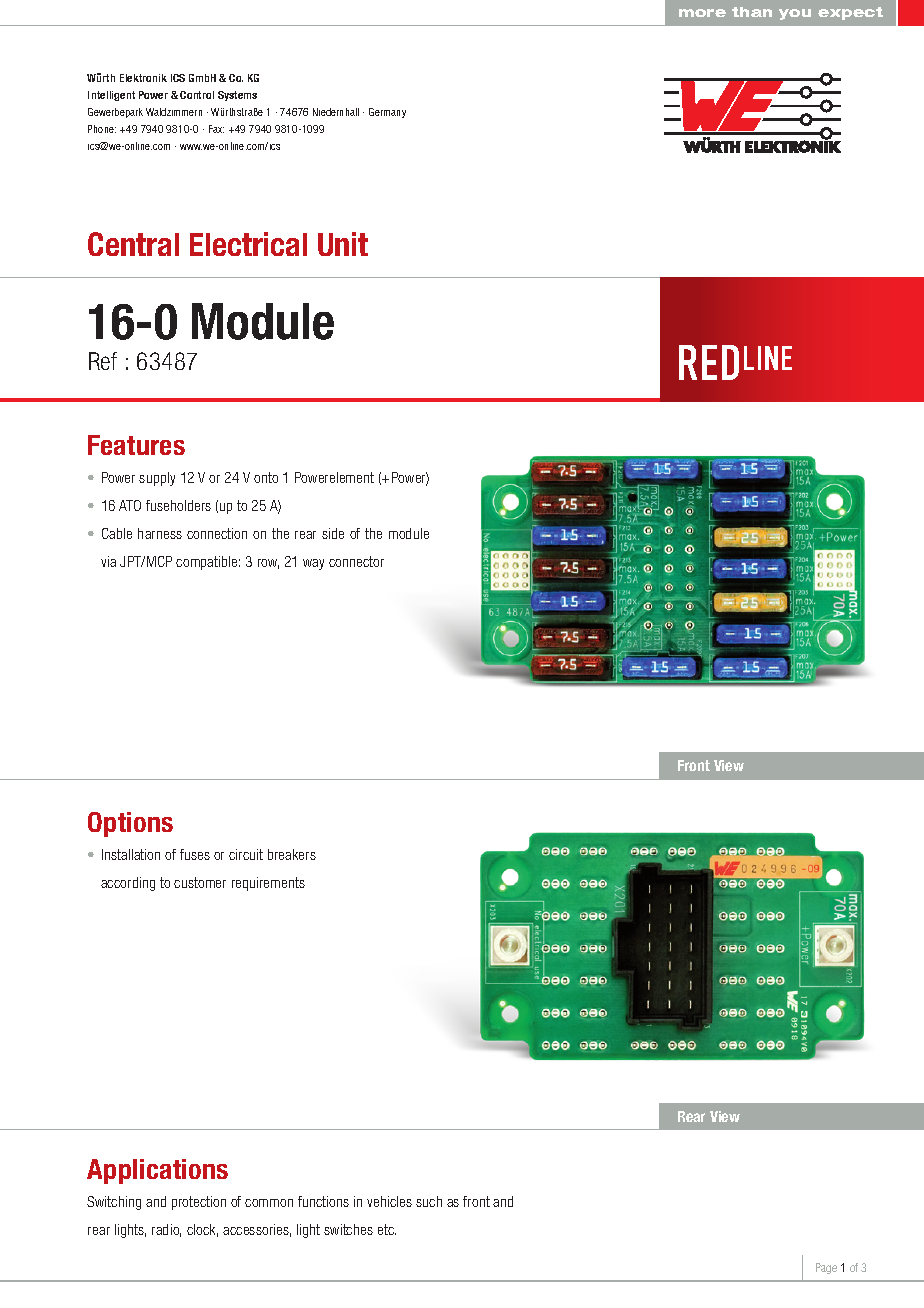  I want to click on side, so click(333, 533).
